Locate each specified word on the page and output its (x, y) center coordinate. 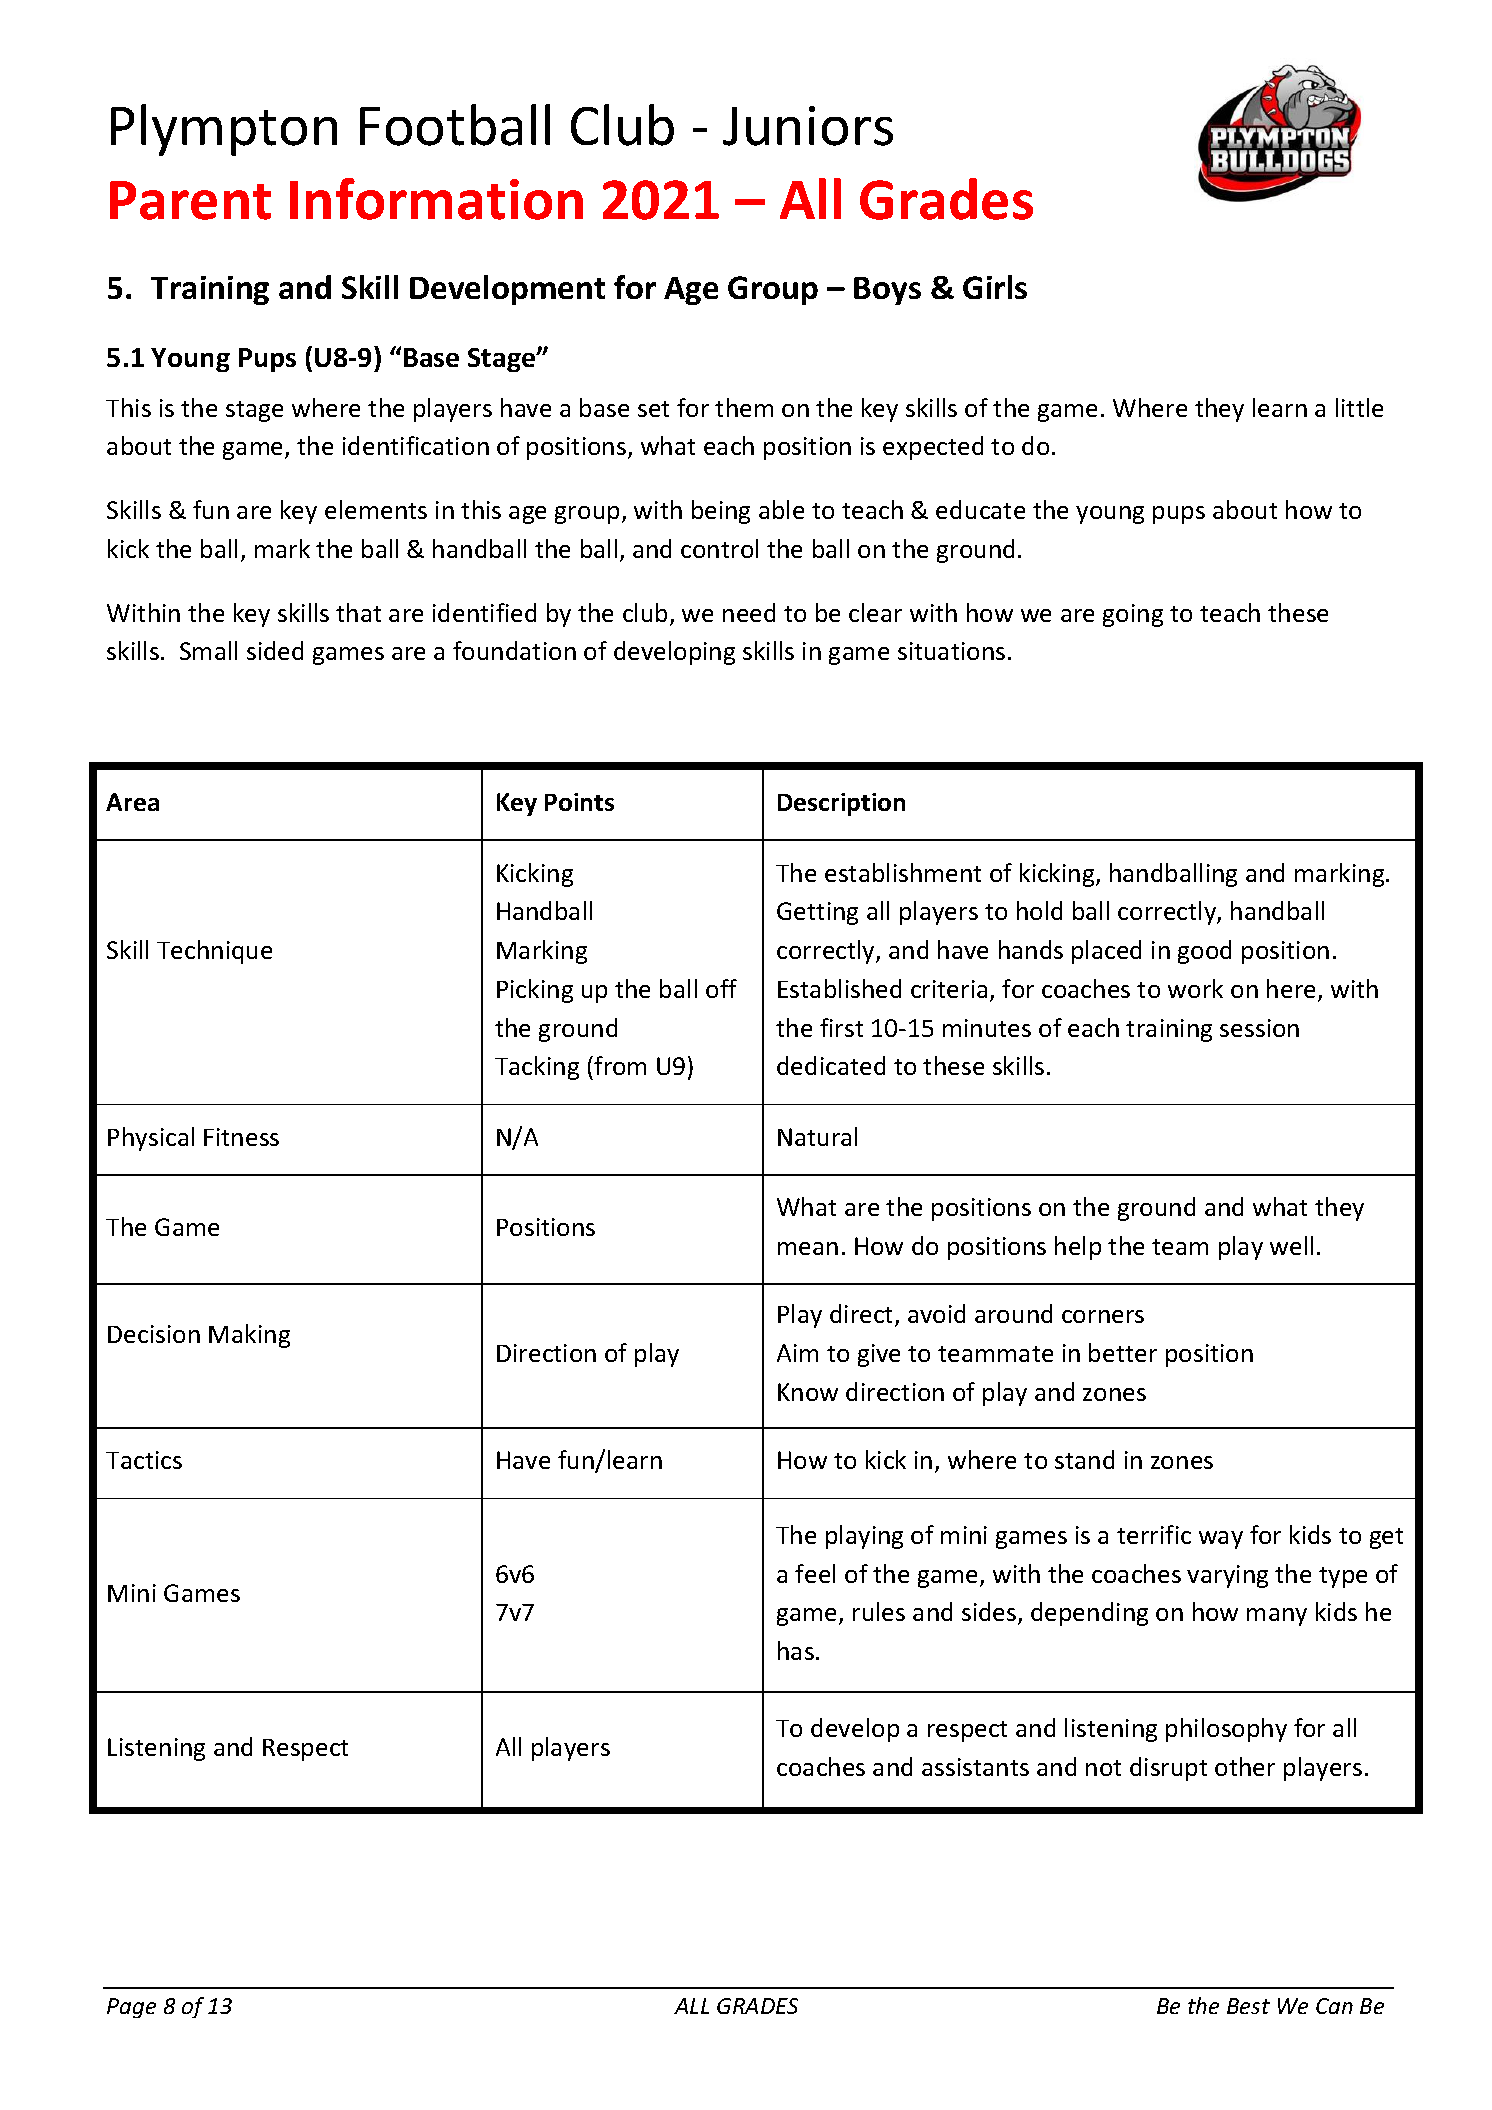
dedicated (831, 1065)
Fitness (241, 1137)
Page (131, 2008)
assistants (975, 1767)
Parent (190, 200)
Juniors (808, 126)
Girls (995, 287)
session (1259, 1028)
